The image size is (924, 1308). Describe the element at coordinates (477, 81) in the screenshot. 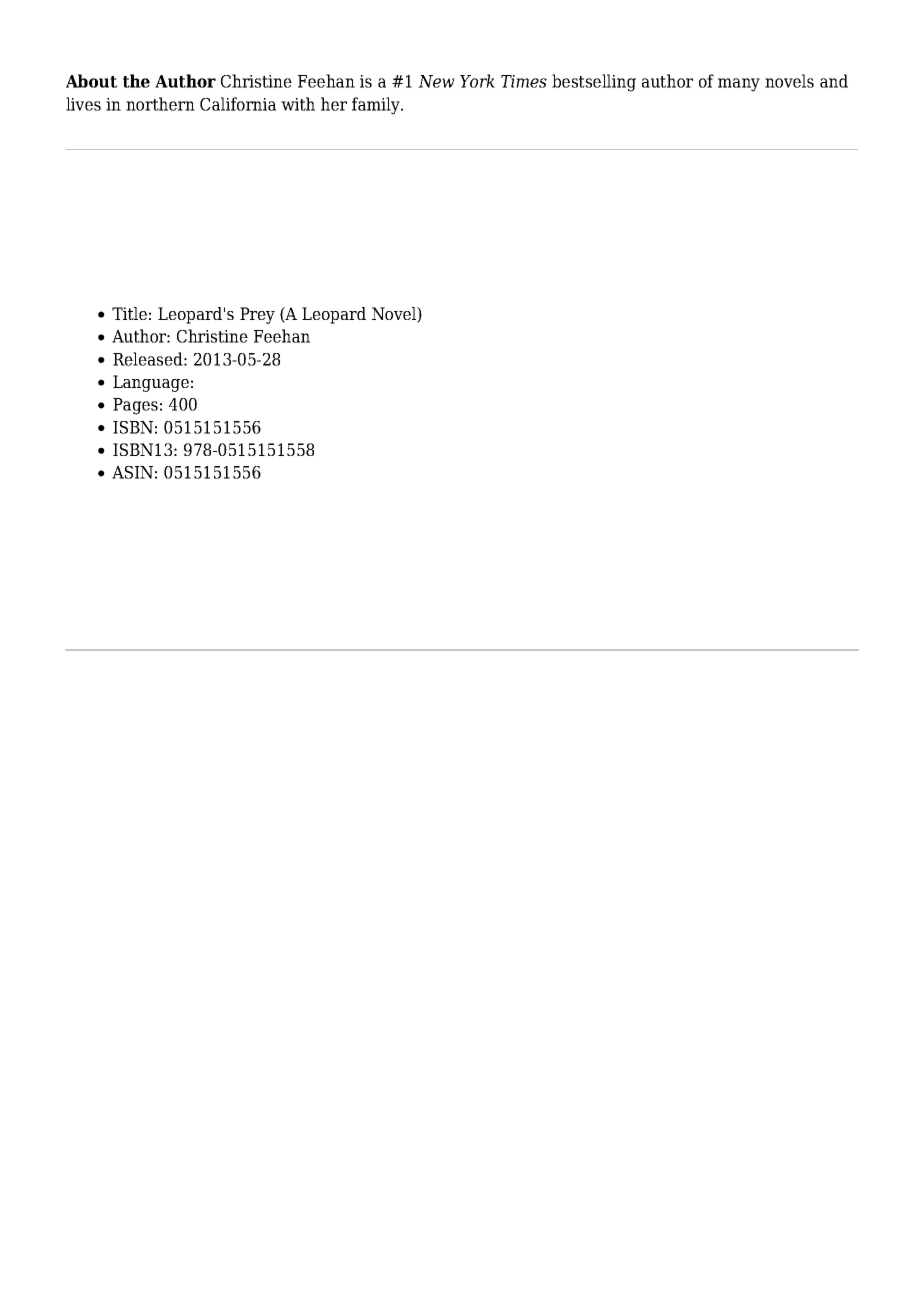

I see `York` at that location.
